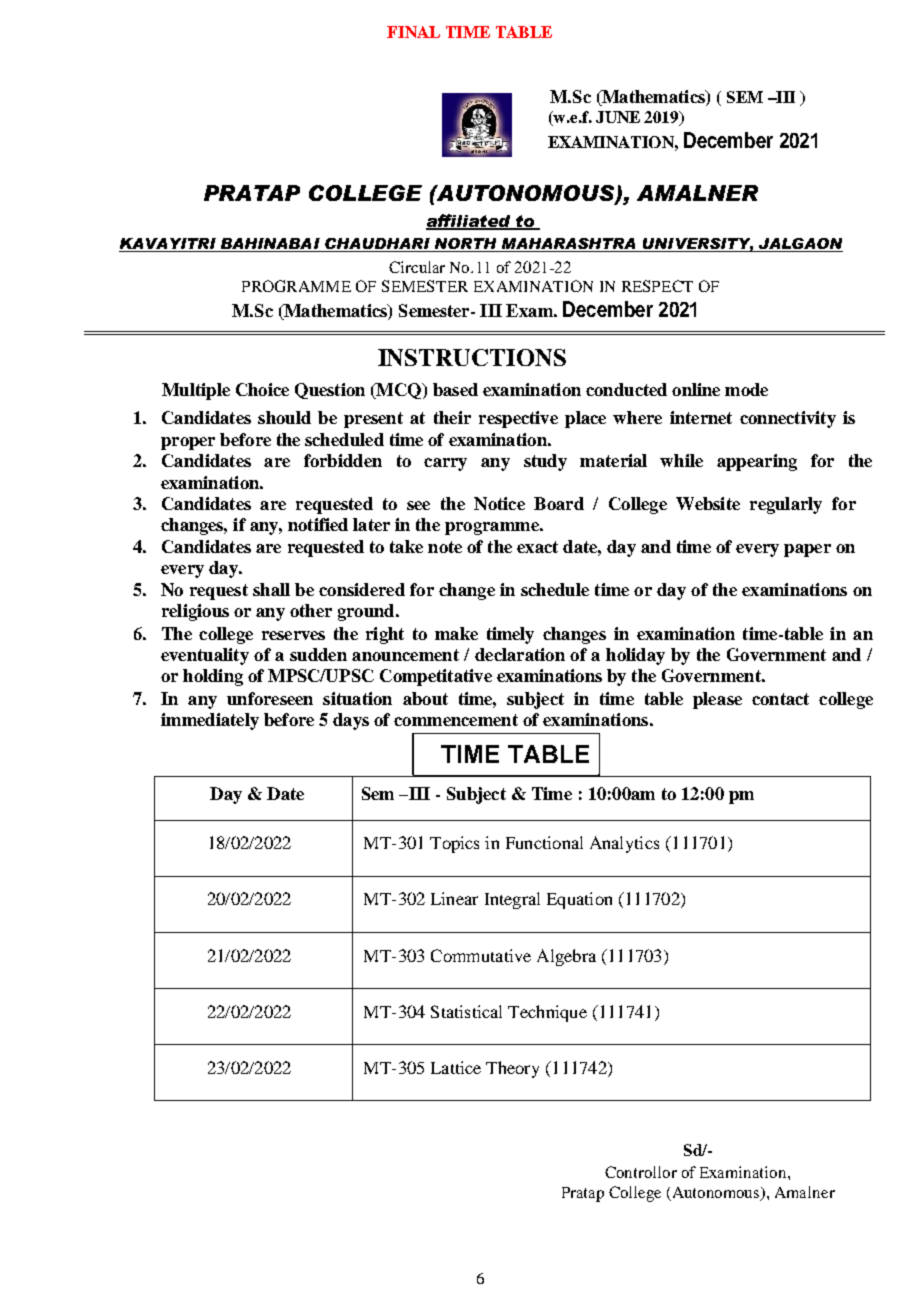 This image has width=924, height=1308. What do you see at coordinates (717, 700) in the image?
I see `please` at bounding box center [717, 700].
